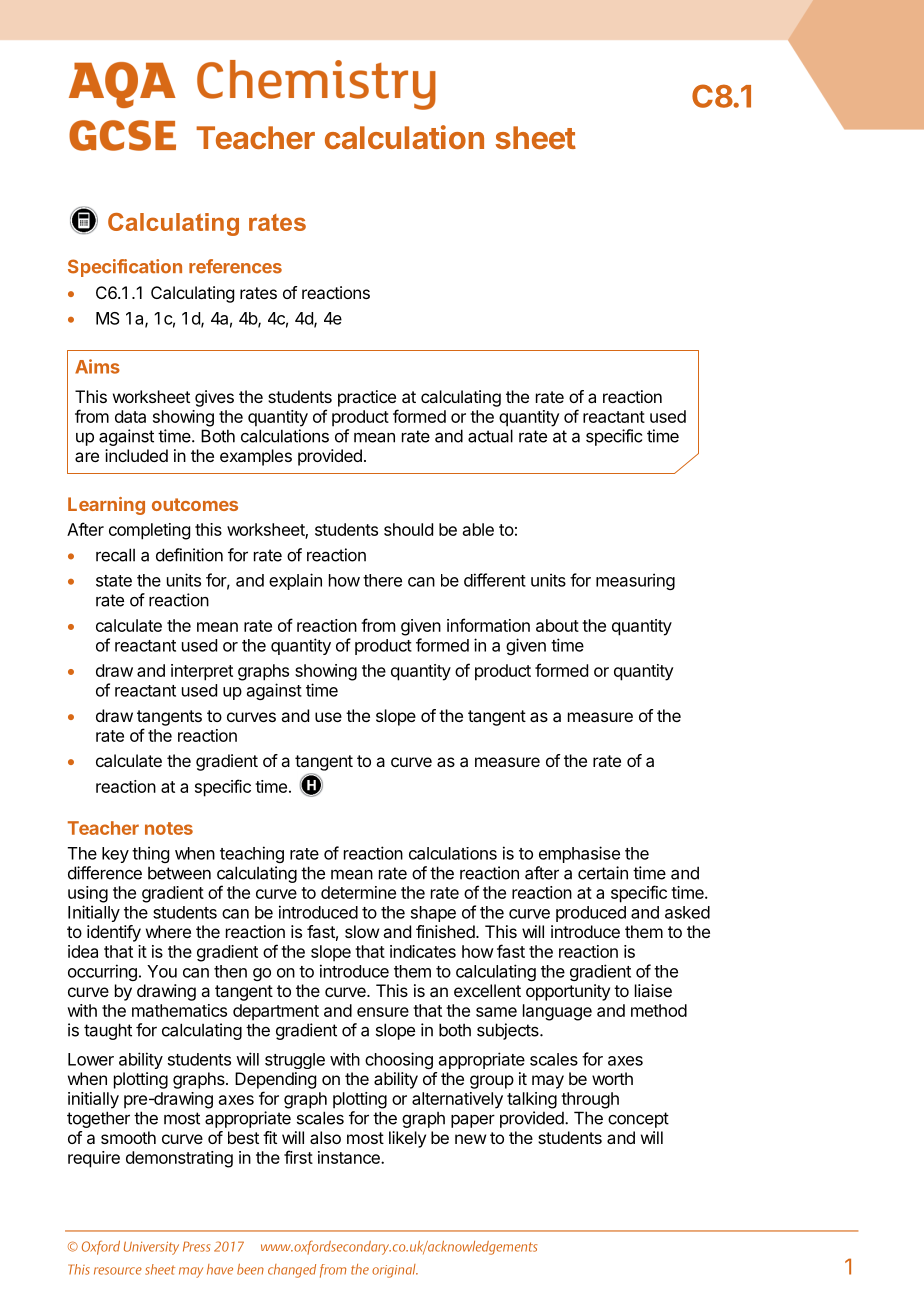  I want to click on references, so click(235, 266).
